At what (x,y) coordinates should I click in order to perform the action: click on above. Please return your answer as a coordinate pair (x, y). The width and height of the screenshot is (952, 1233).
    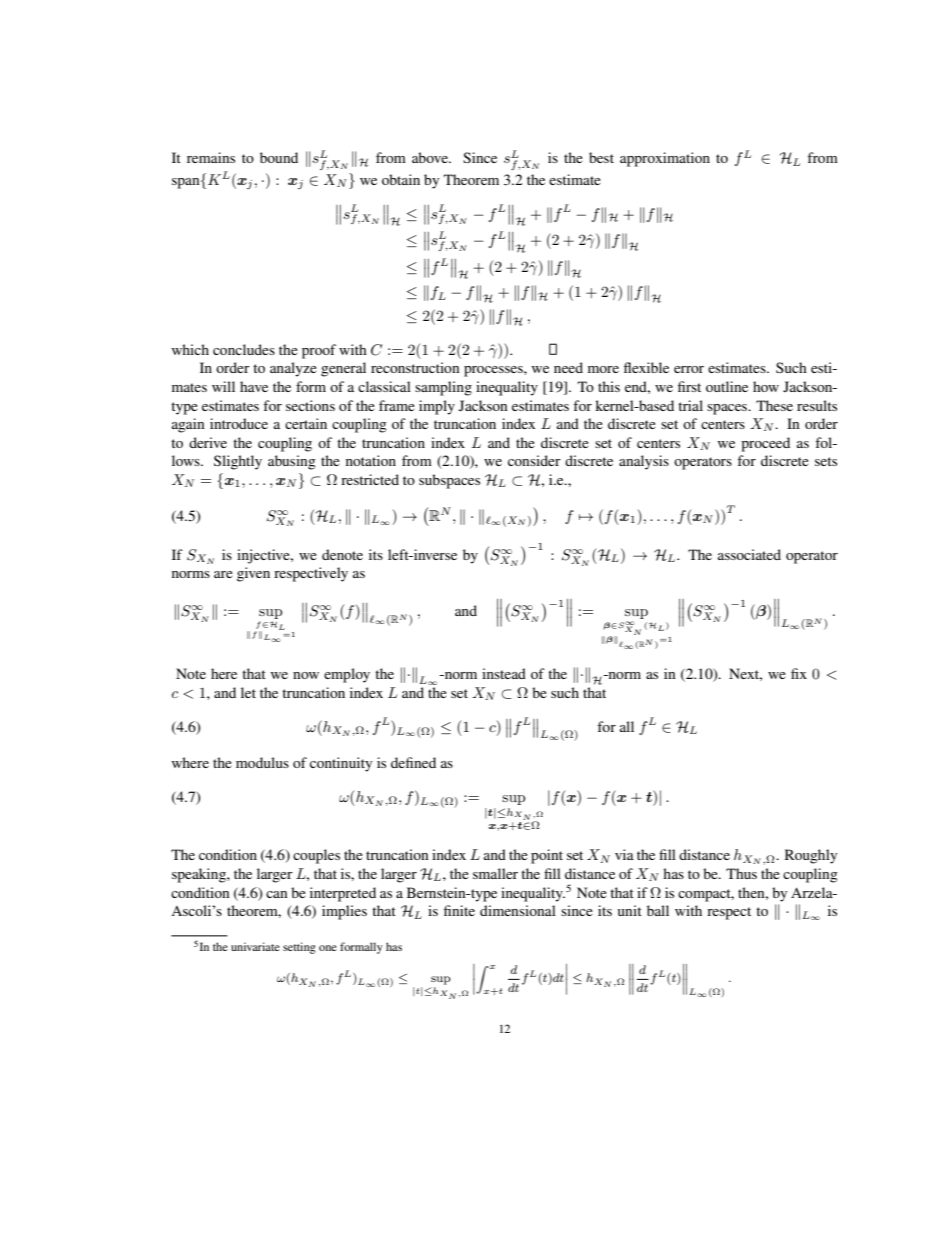
    Looking at the image, I should click on (431, 157).
